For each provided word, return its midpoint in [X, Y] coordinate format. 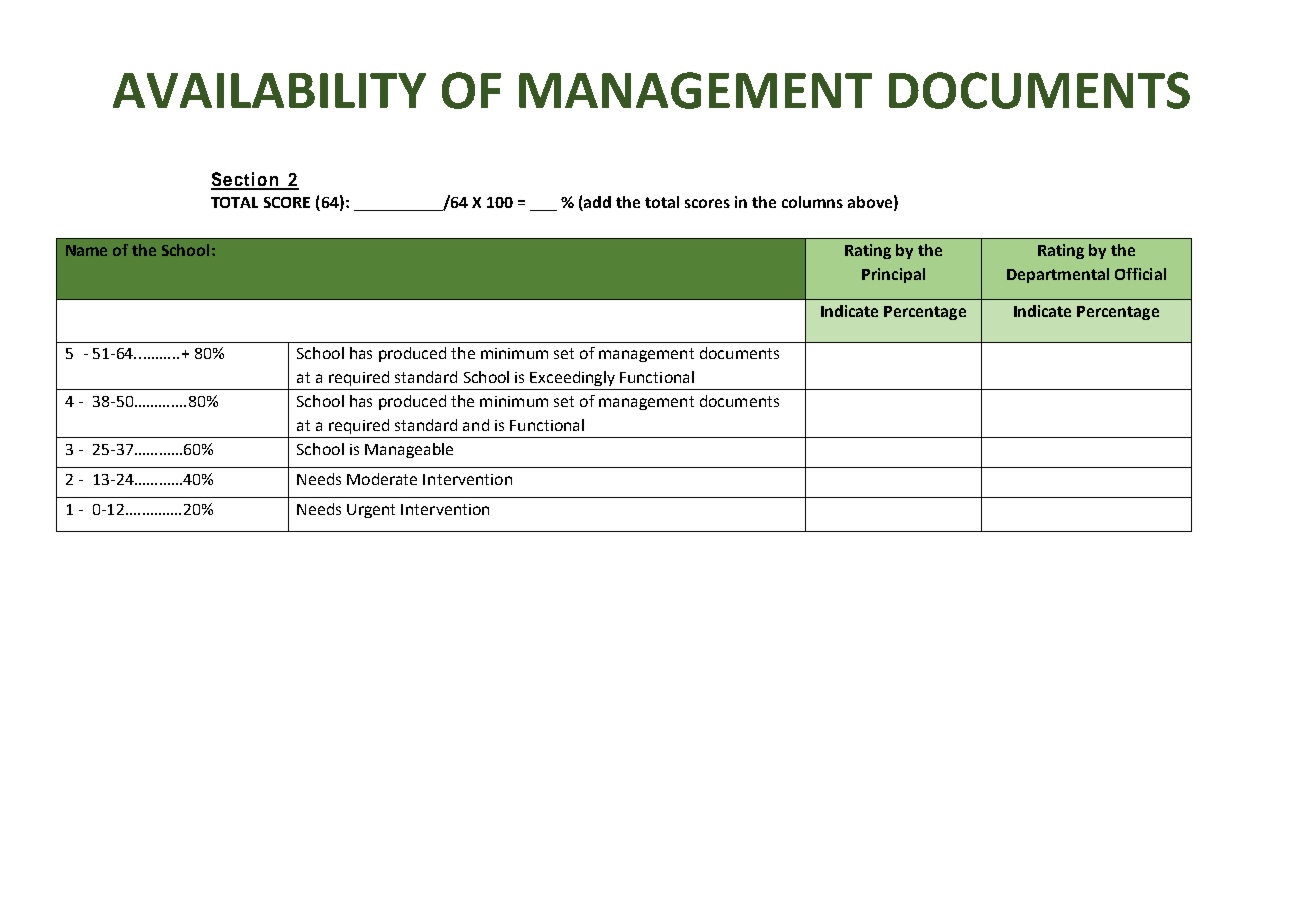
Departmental [1058, 275]
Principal [893, 275]
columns [812, 202]
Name [86, 250]
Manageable [409, 450]
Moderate [382, 479]
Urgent [371, 511]
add [596, 203]
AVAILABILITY [269, 90]
